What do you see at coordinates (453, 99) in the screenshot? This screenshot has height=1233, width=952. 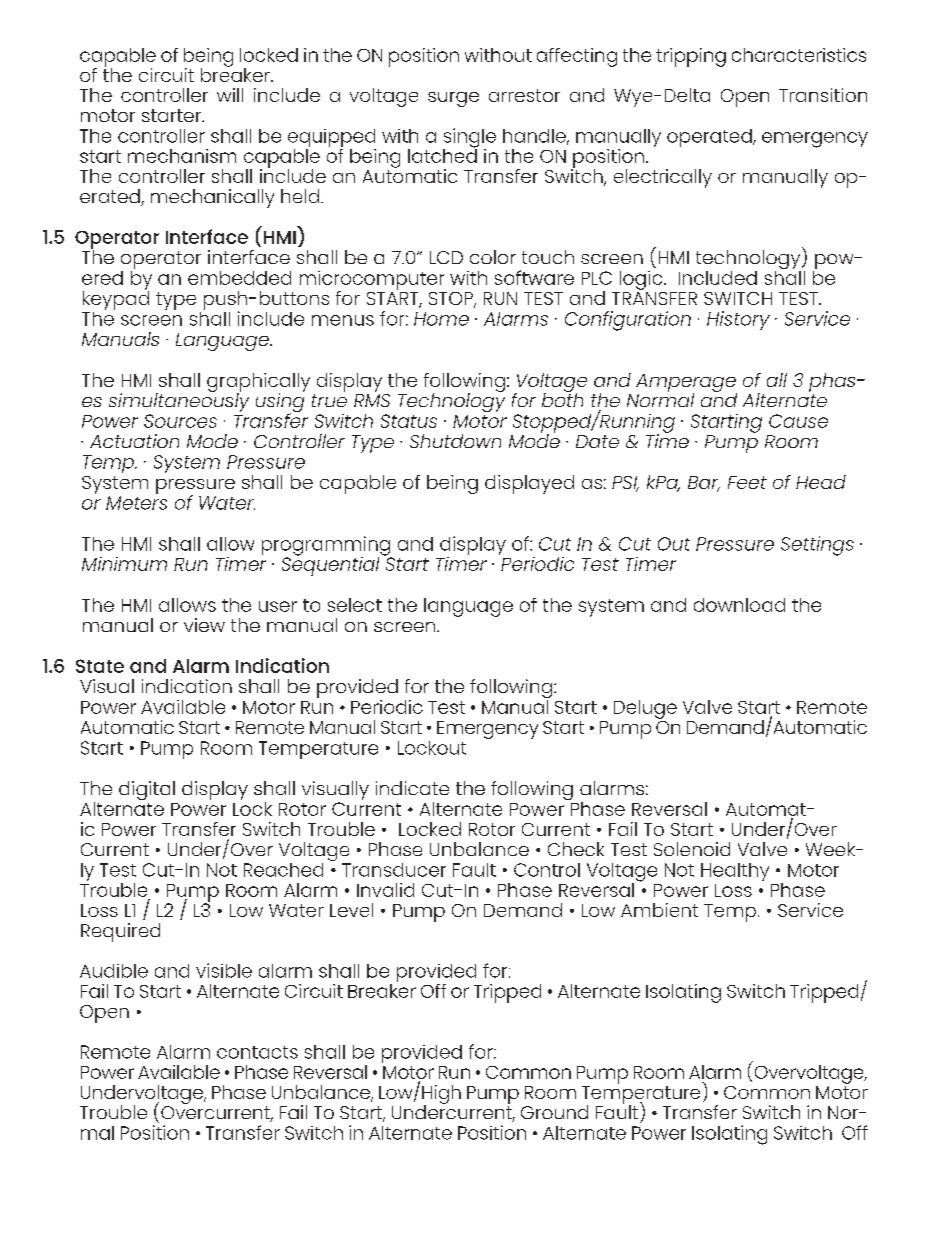 I see `surge` at bounding box center [453, 99].
